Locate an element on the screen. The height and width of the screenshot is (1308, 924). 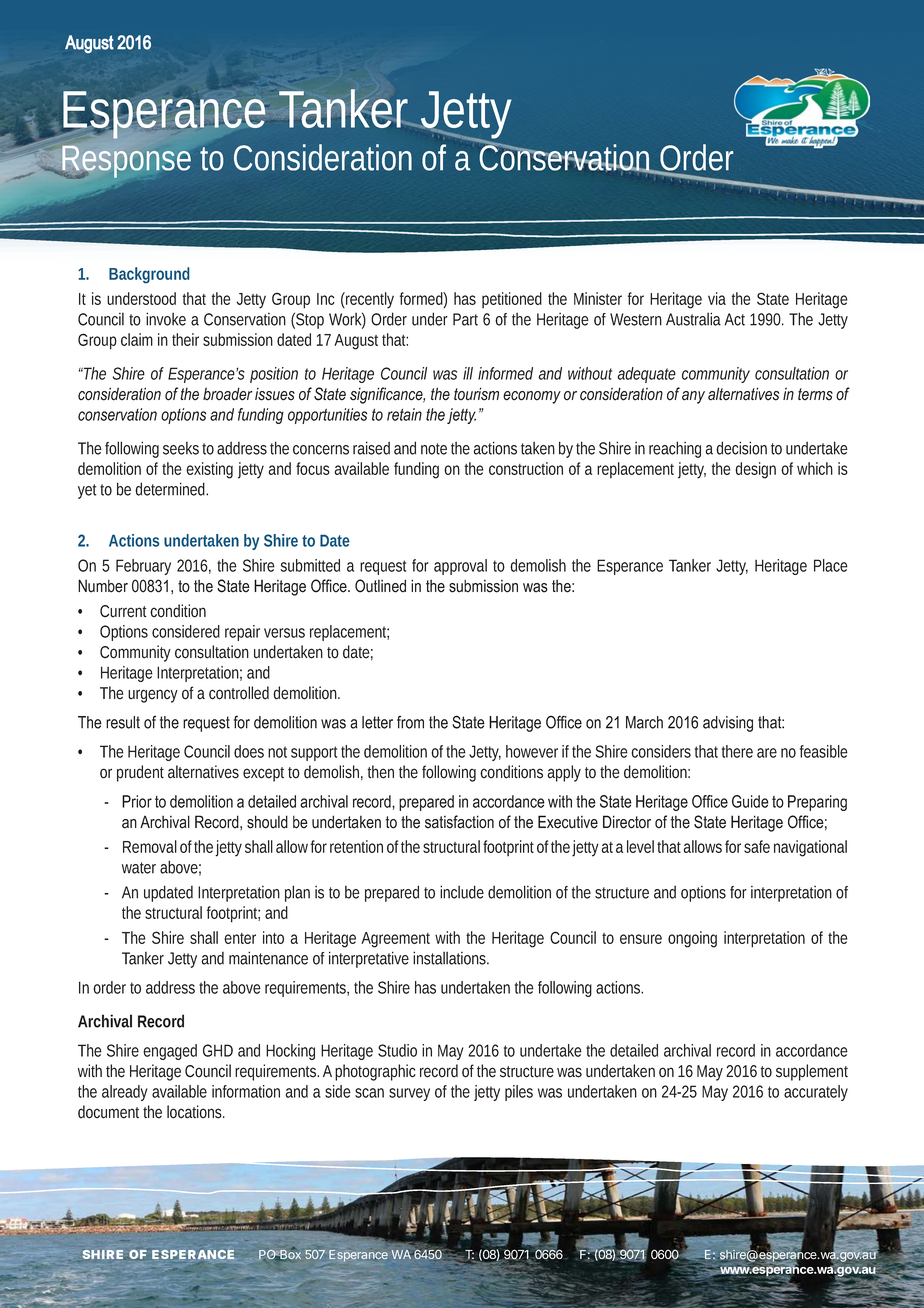
advising is located at coordinates (728, 724).
